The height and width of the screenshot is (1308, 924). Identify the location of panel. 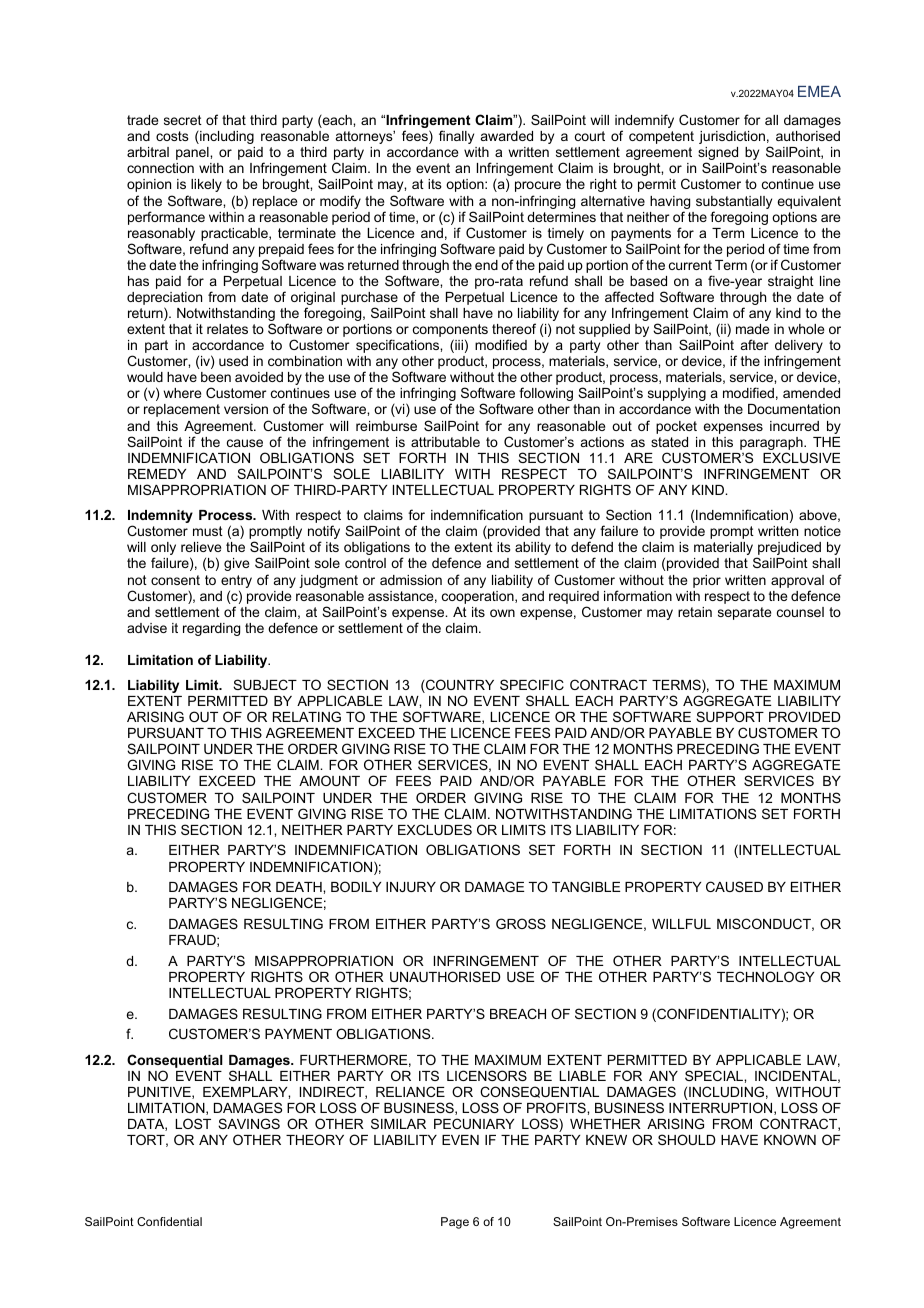
(193, 153).
